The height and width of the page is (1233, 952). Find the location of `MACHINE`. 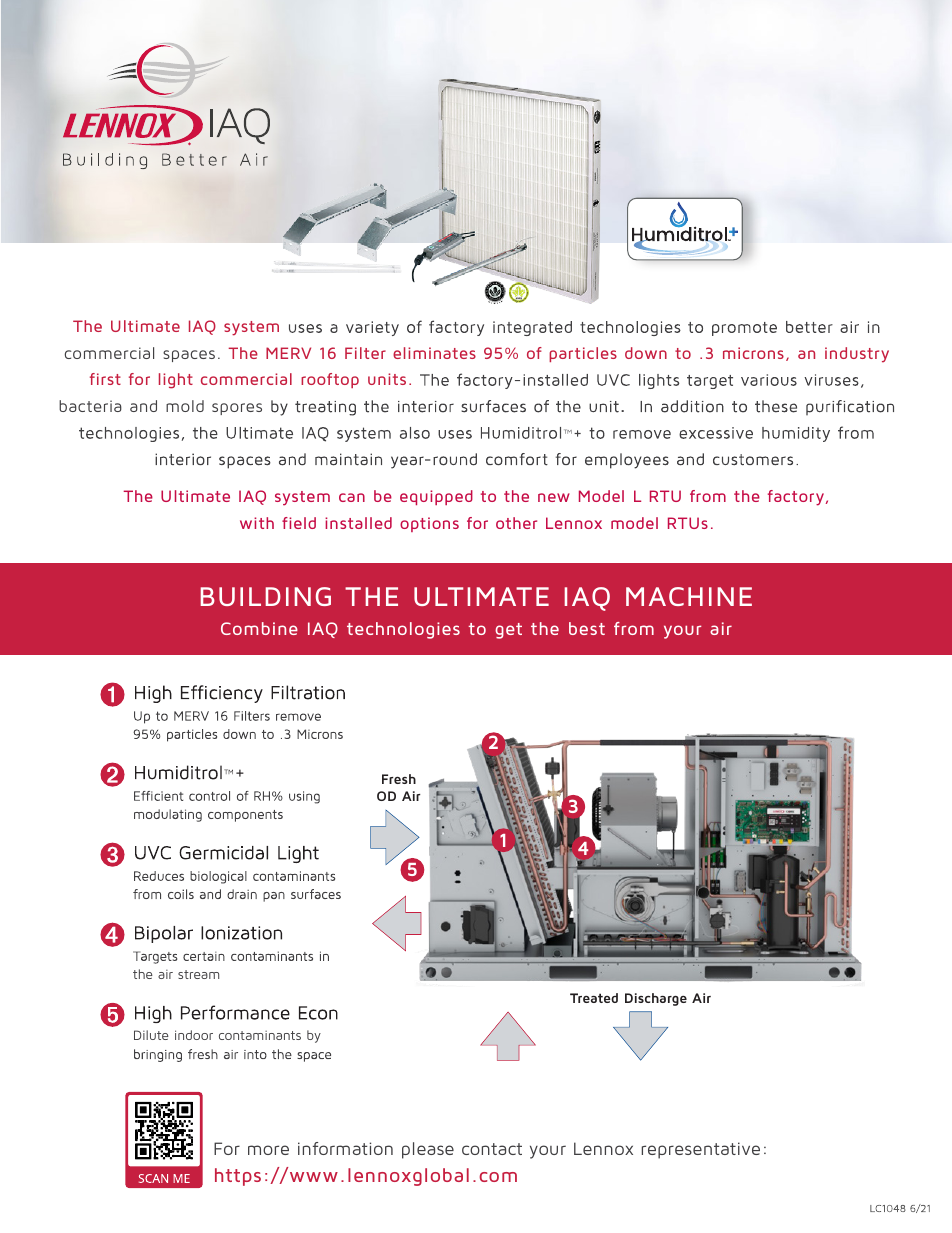

MACHINE is located at coordinates (689, 596).
